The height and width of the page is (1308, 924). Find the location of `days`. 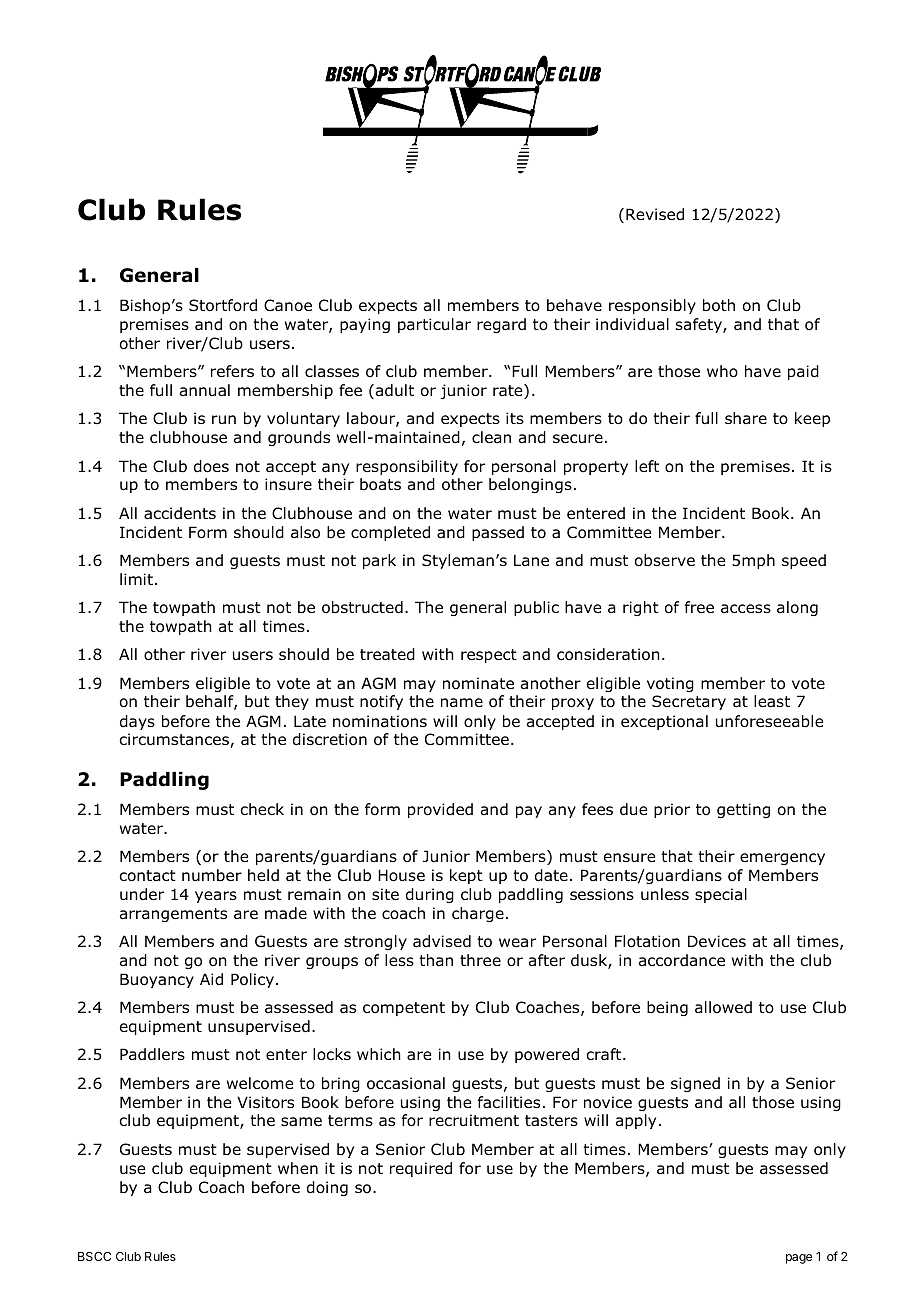

days is located at coordinates (137, 722).
